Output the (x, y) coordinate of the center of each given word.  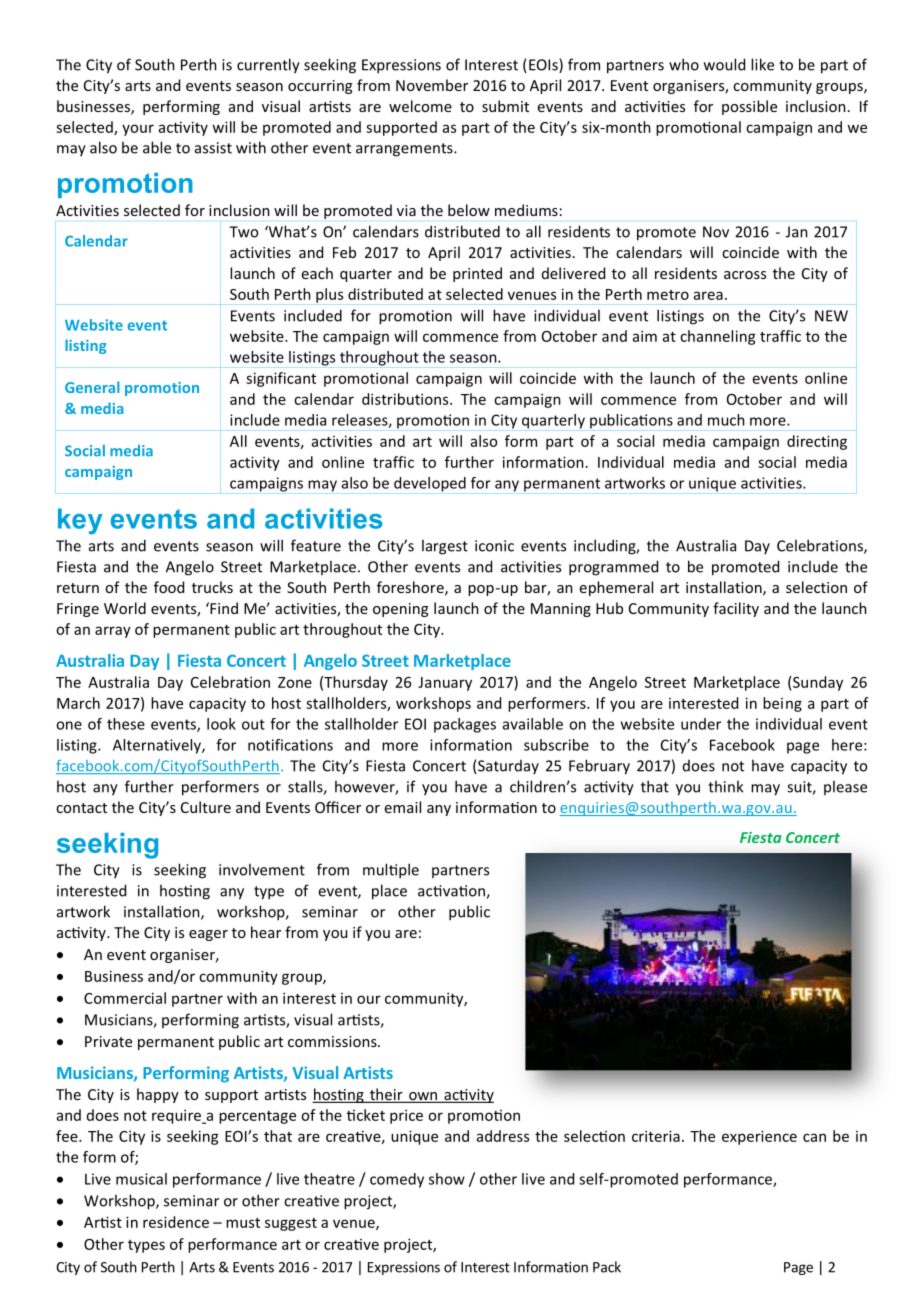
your (138, 130)
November (432, 85)
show (447, 1179)
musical (141, 1179)
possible (749, 107)
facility (736, 609)
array (113, 632)
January (445, 684)
